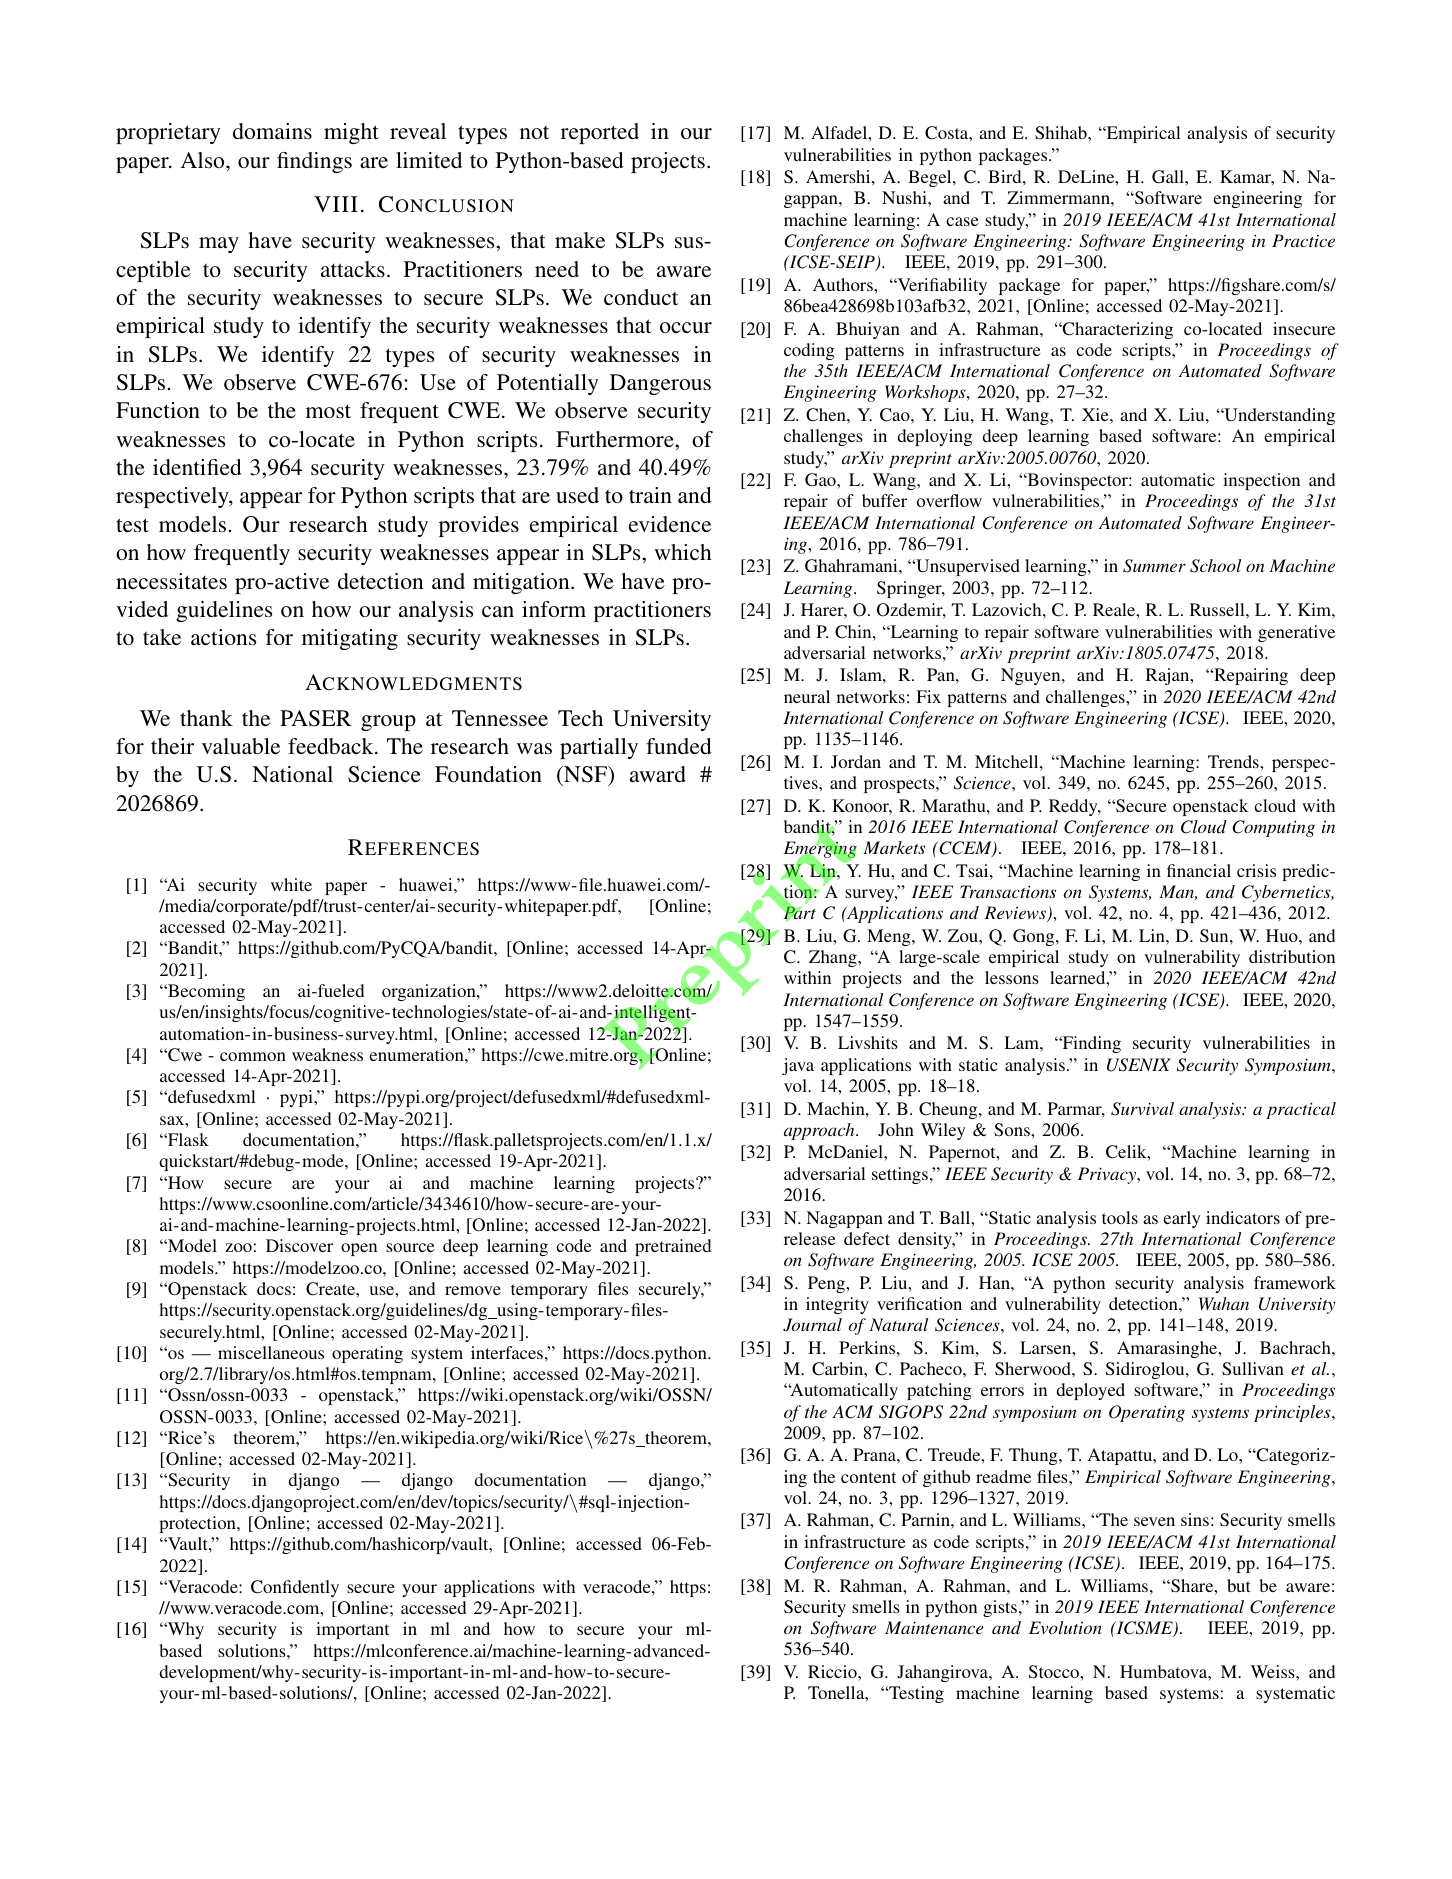 This screenshot has width=1452, height=1879. What do you see at coordinates (336, 204) in the screenshot?
I see `VIII` at bounding box center [336, 204].
